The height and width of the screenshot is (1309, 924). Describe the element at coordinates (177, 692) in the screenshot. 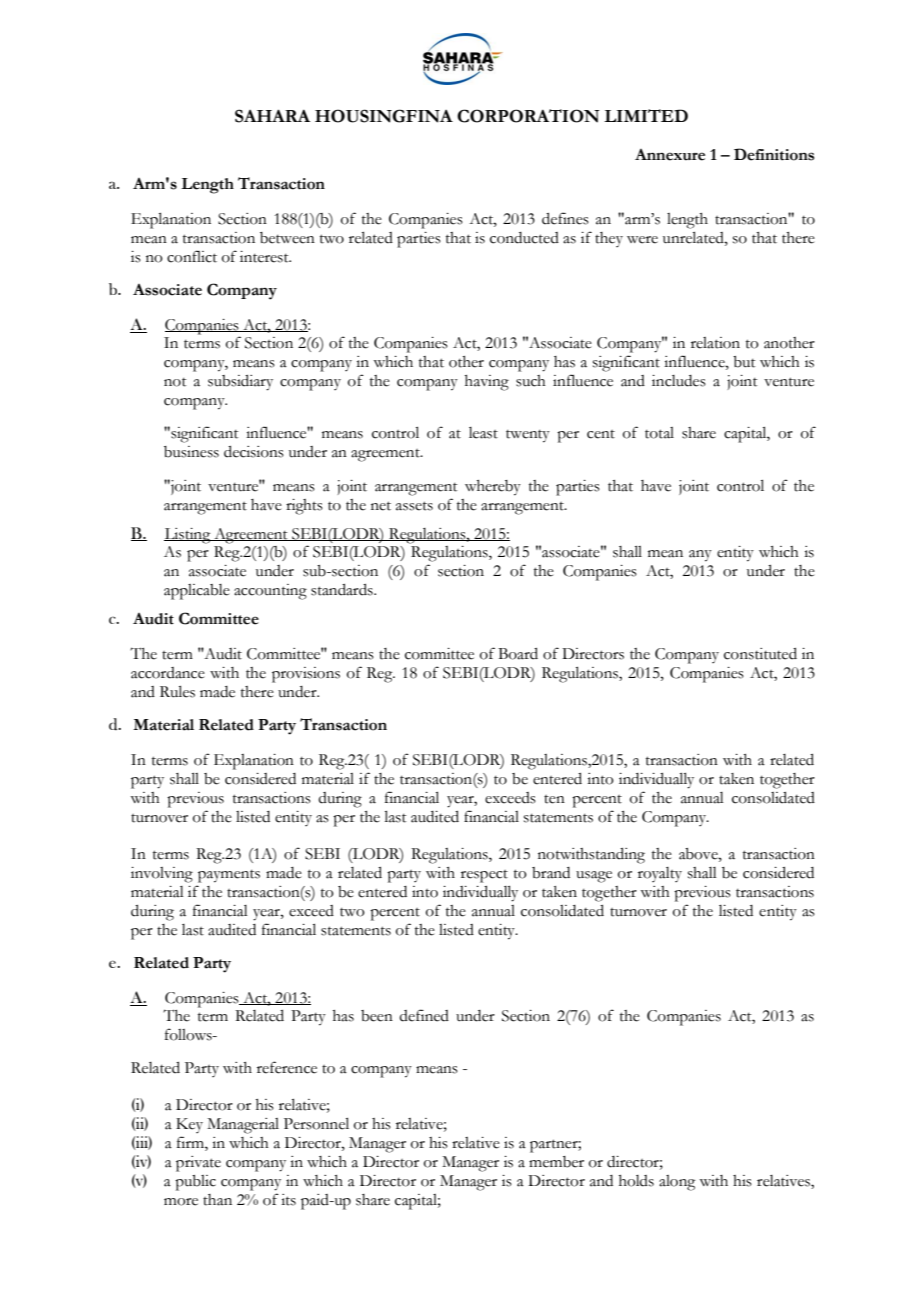

I see `Rules` at that location.
